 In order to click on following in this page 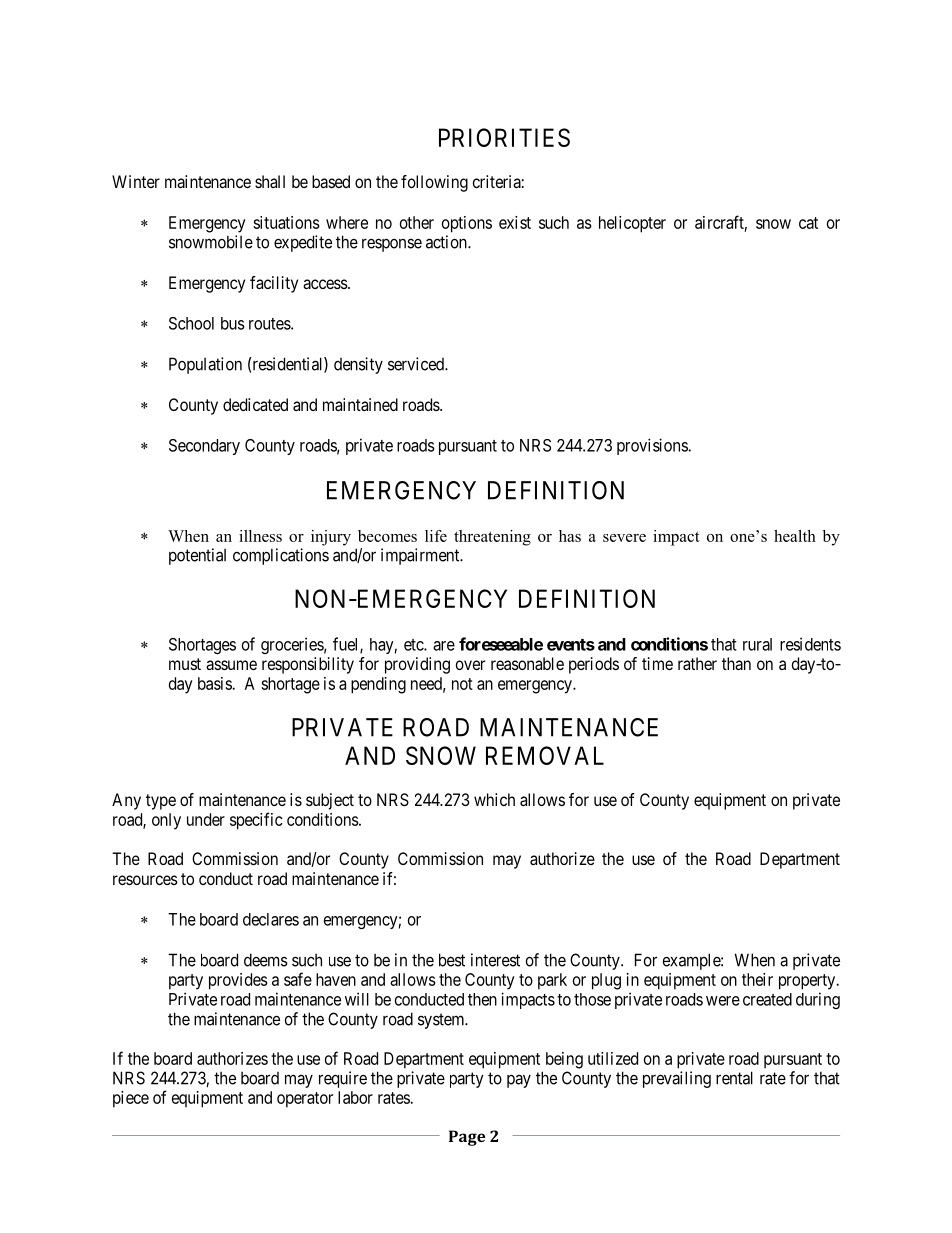, I will do `click(434, 183)`.
